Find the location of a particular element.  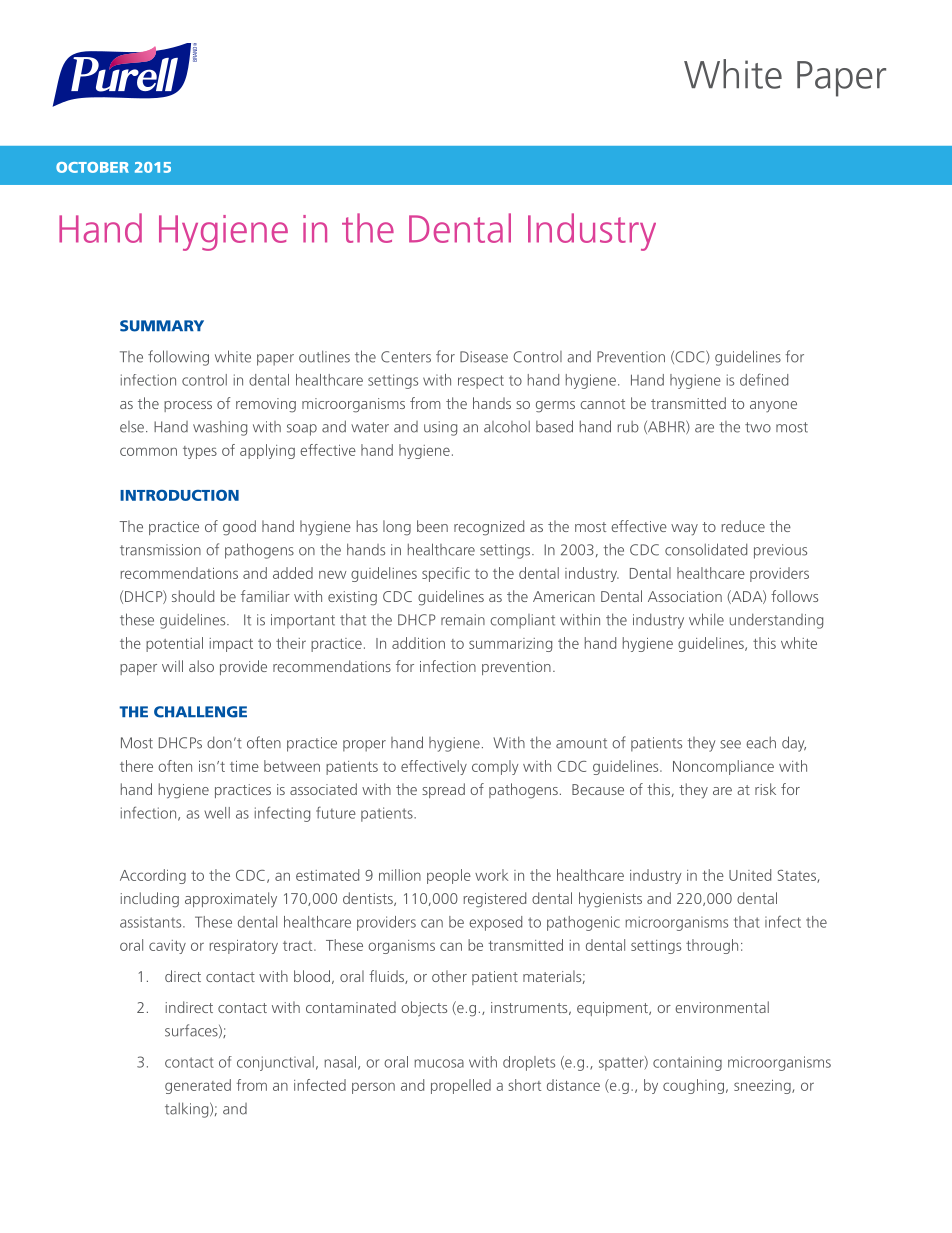

propelled is located at coordinates (461, 1086).
